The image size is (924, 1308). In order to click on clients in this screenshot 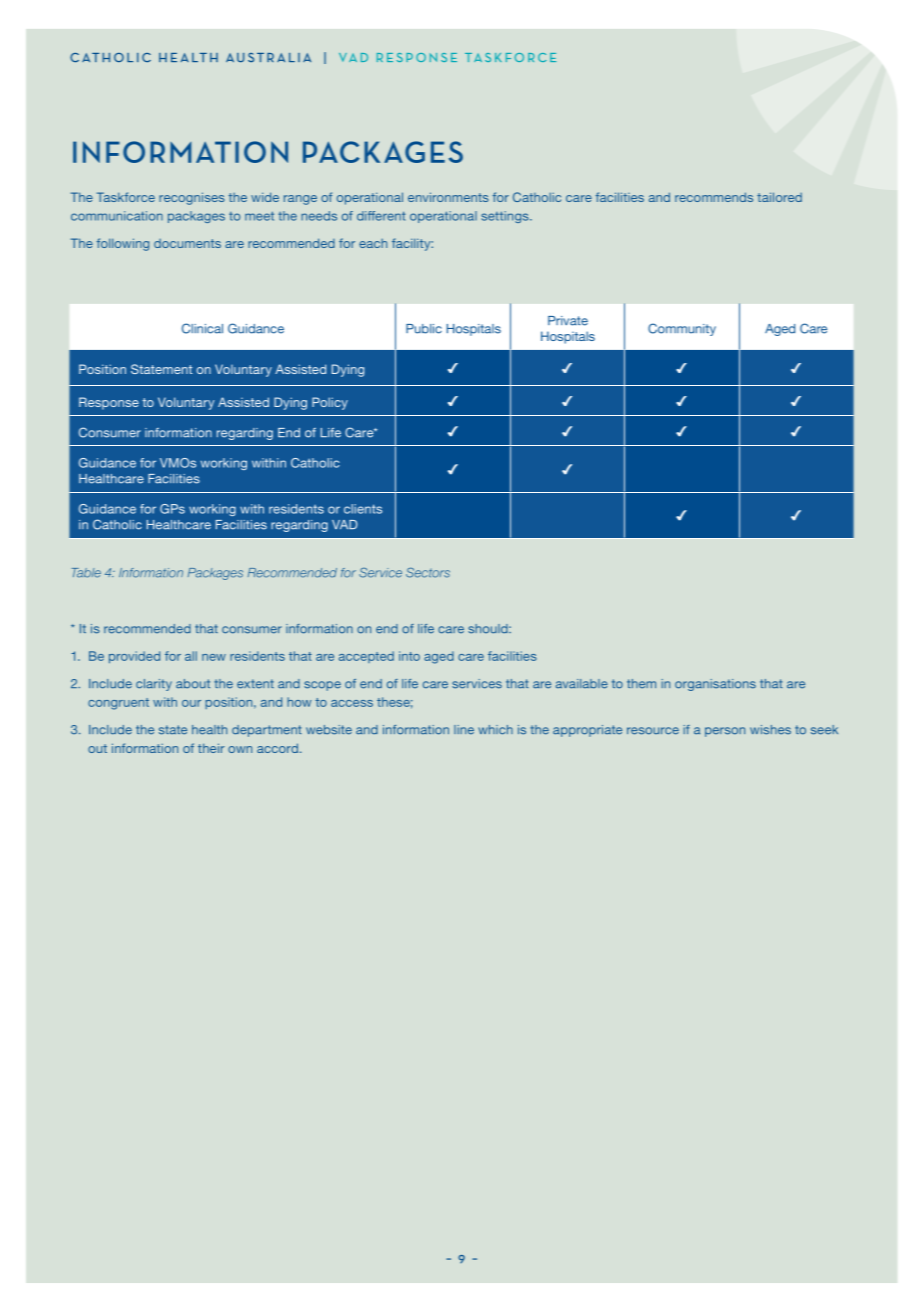, I will do `click(363, 509)`.
